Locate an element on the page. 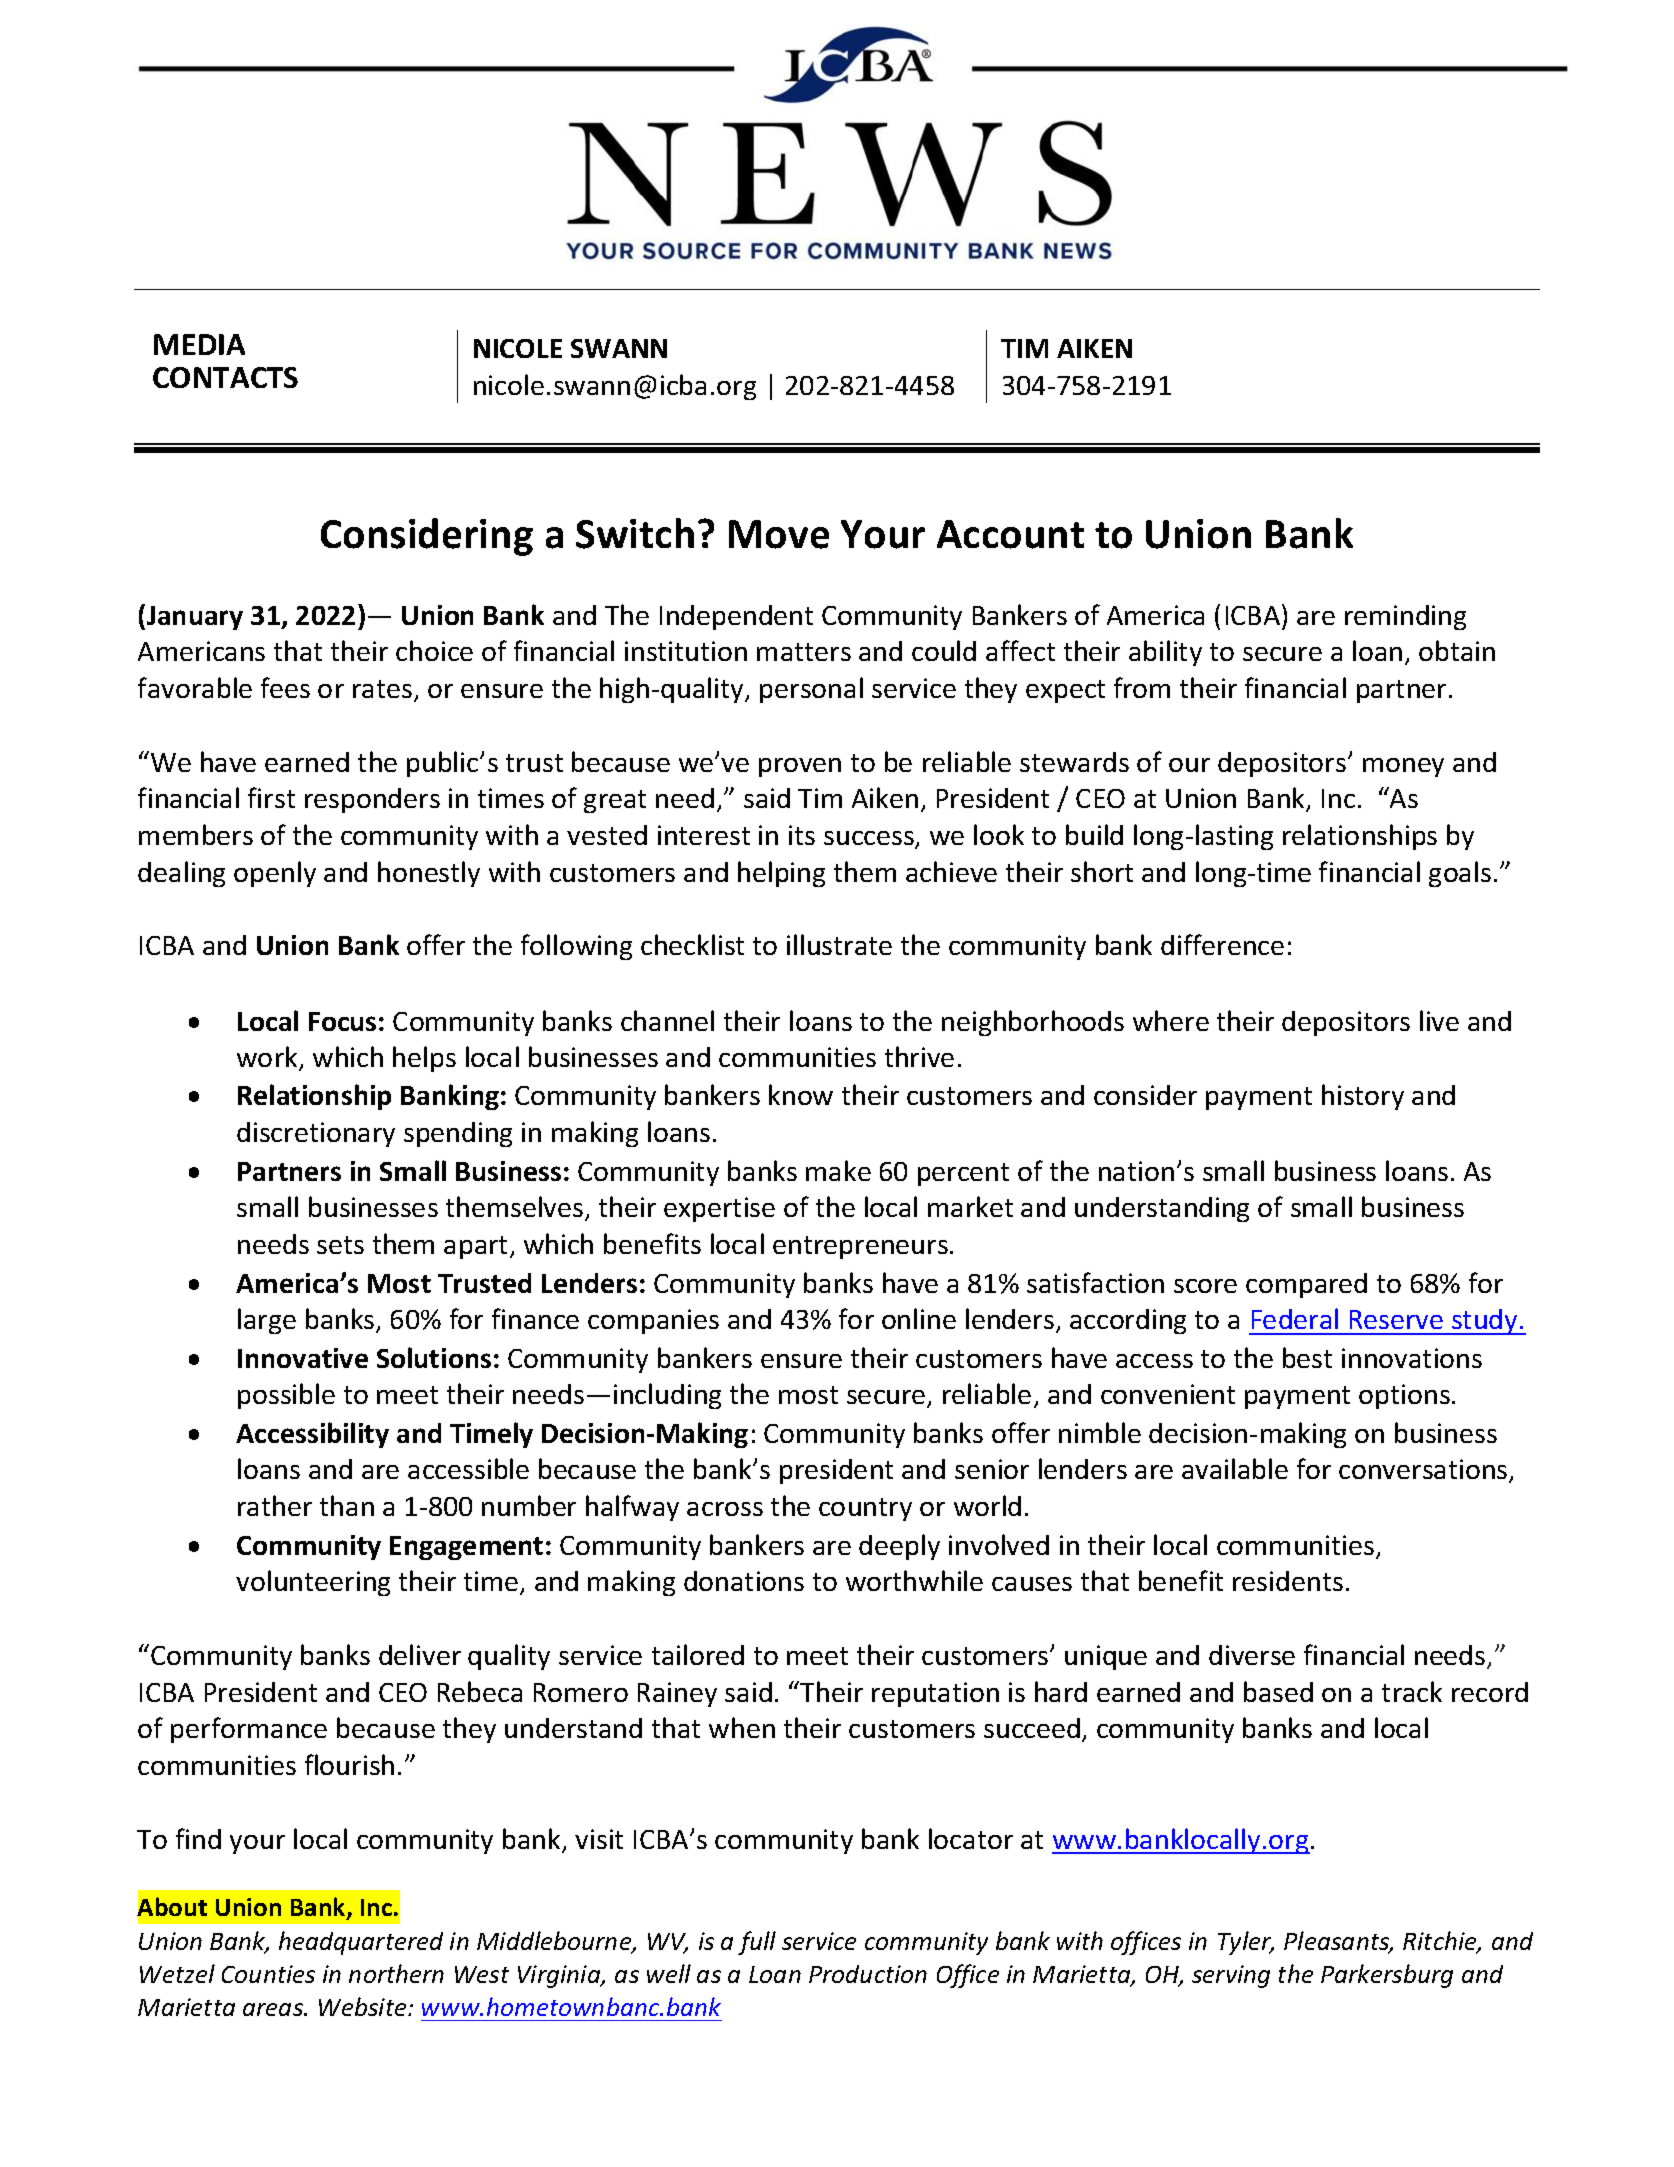 The image size is (1674, 2167). difference is located at coordinates (1222, 944).
